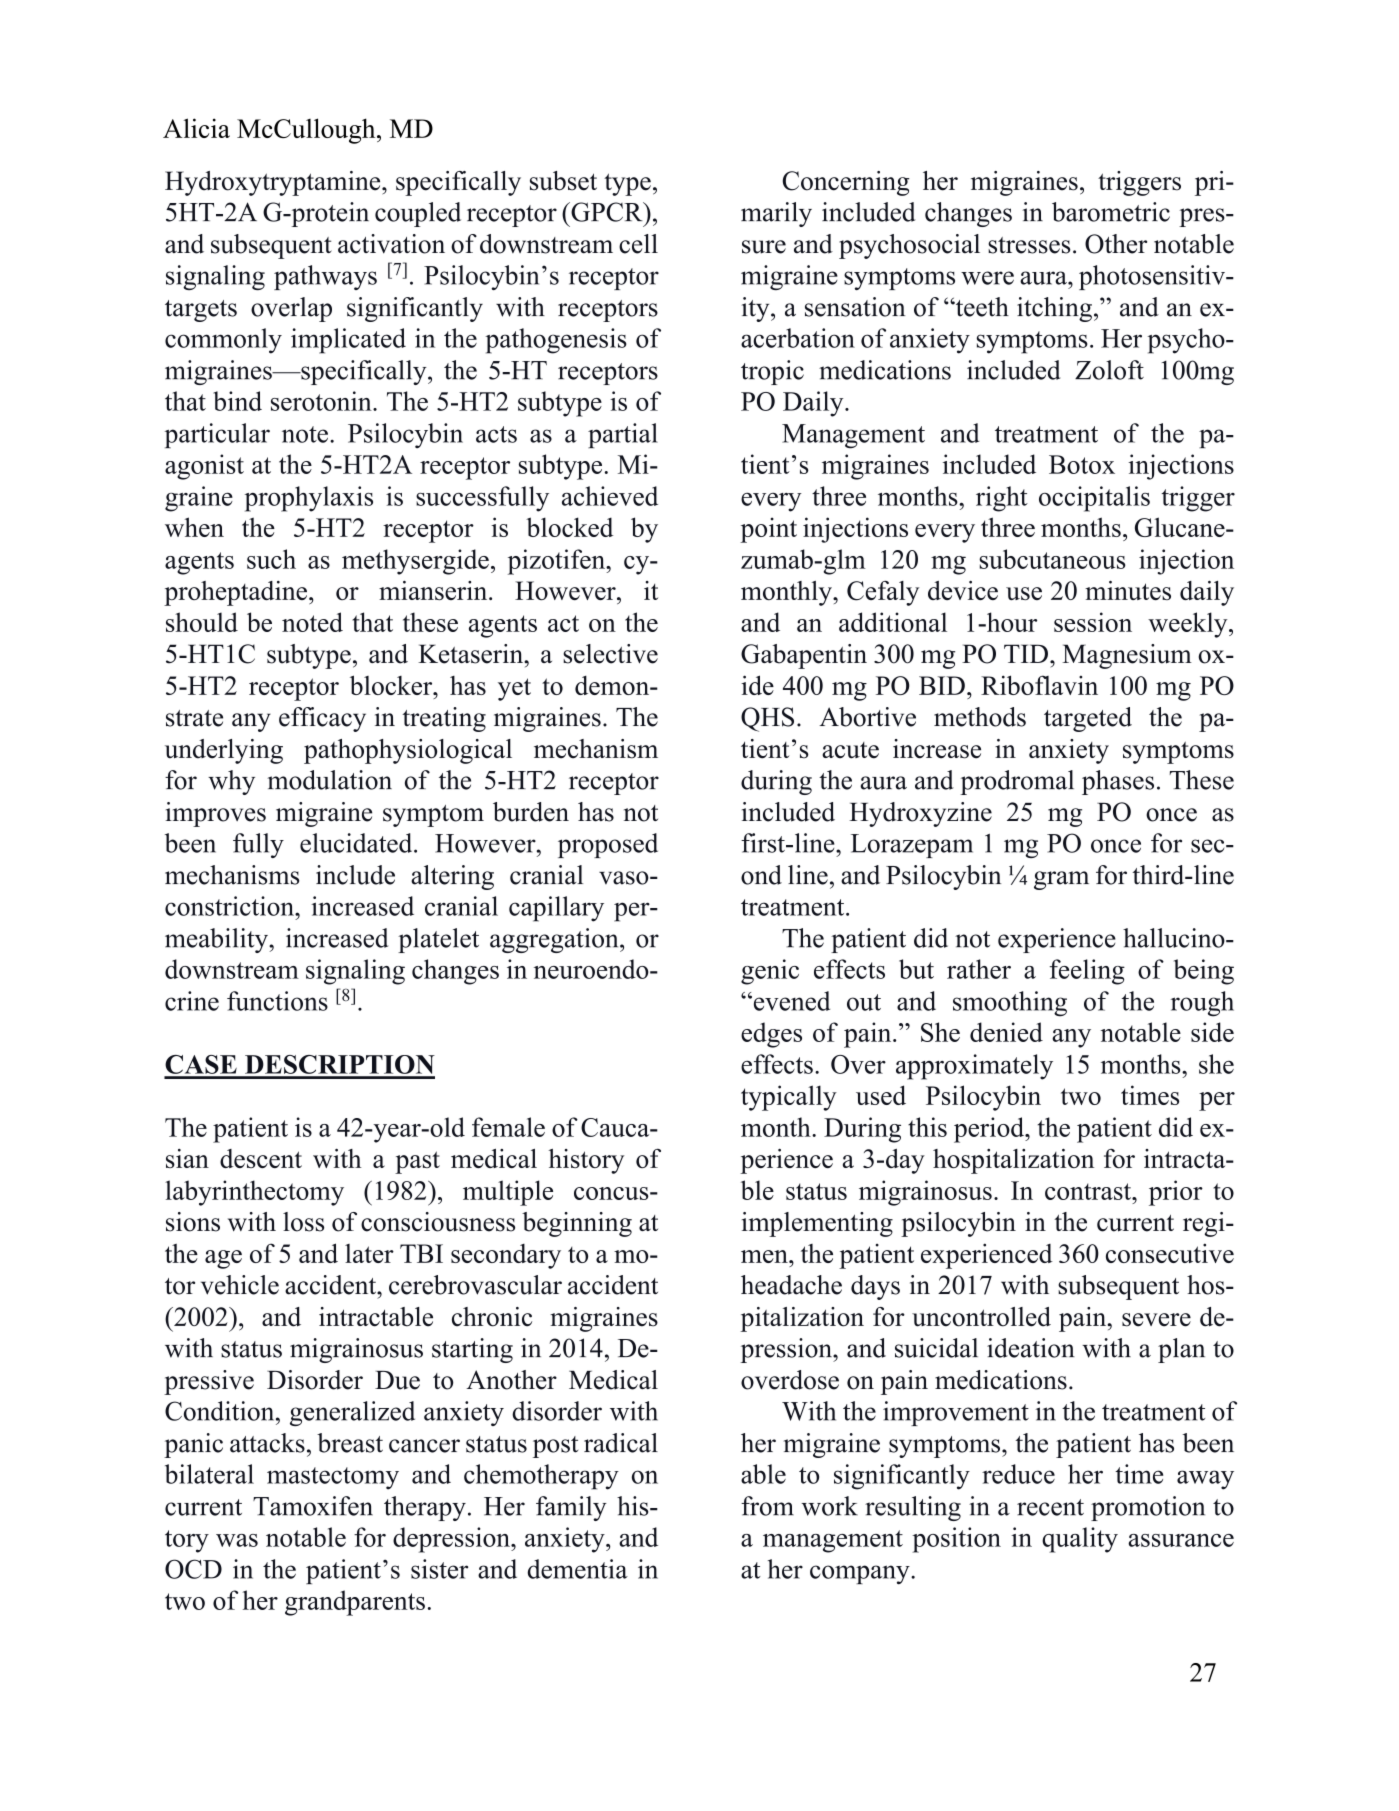 This page has width=1399, height=1811. I want to click on quality, so click(1080, 1540).
